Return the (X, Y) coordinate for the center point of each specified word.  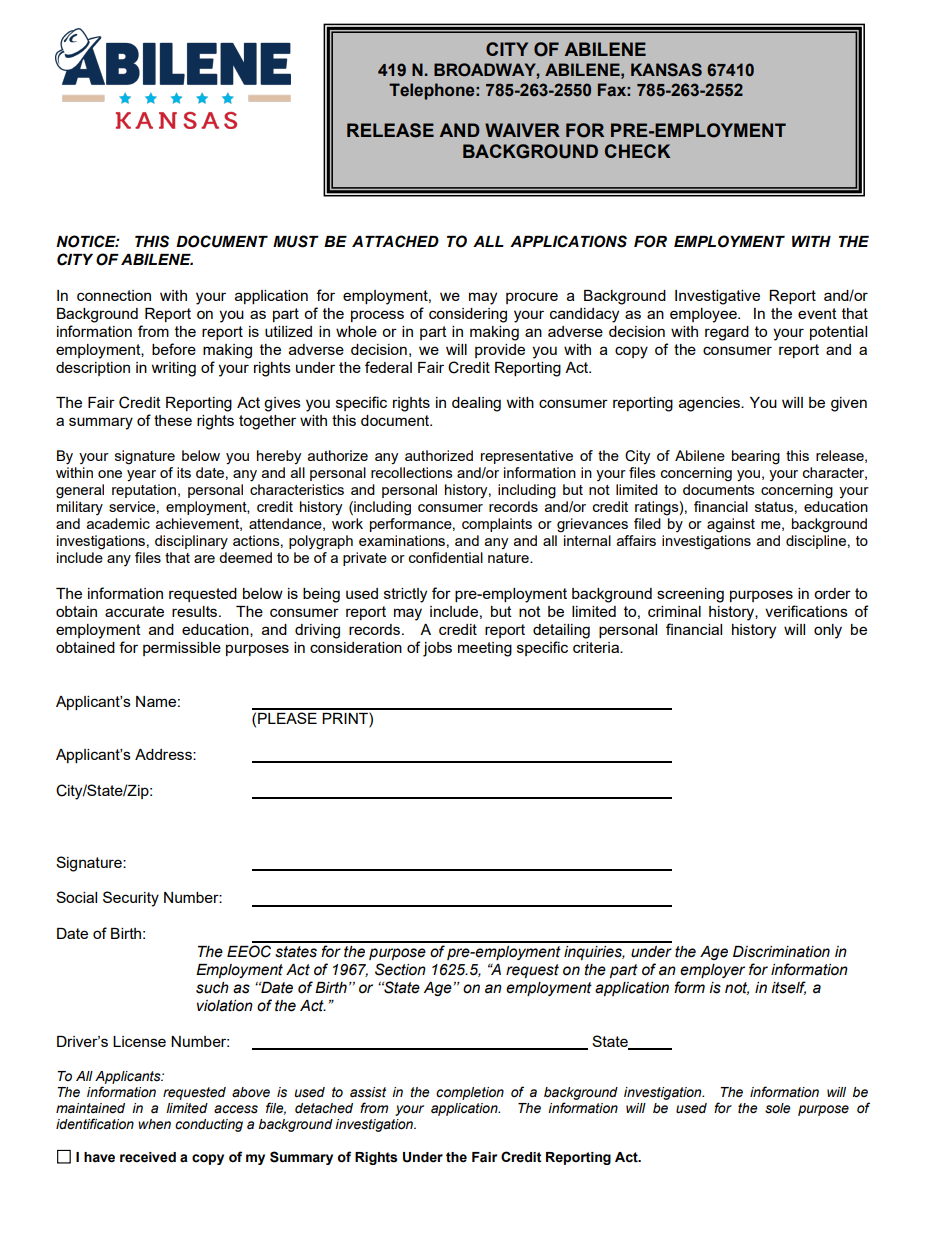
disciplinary (191, 542)
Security (131, 899)
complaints (497, 525)
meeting (485, 649)
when (154, 1124)
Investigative (717, 297)
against (731, 525)
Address (164, 754)
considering (468, 315)
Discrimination (781, 952)
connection (114, 295)
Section (400, 969)
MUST (296, 241)
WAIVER (522, 130)
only (828, 631)
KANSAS (666, 70)
